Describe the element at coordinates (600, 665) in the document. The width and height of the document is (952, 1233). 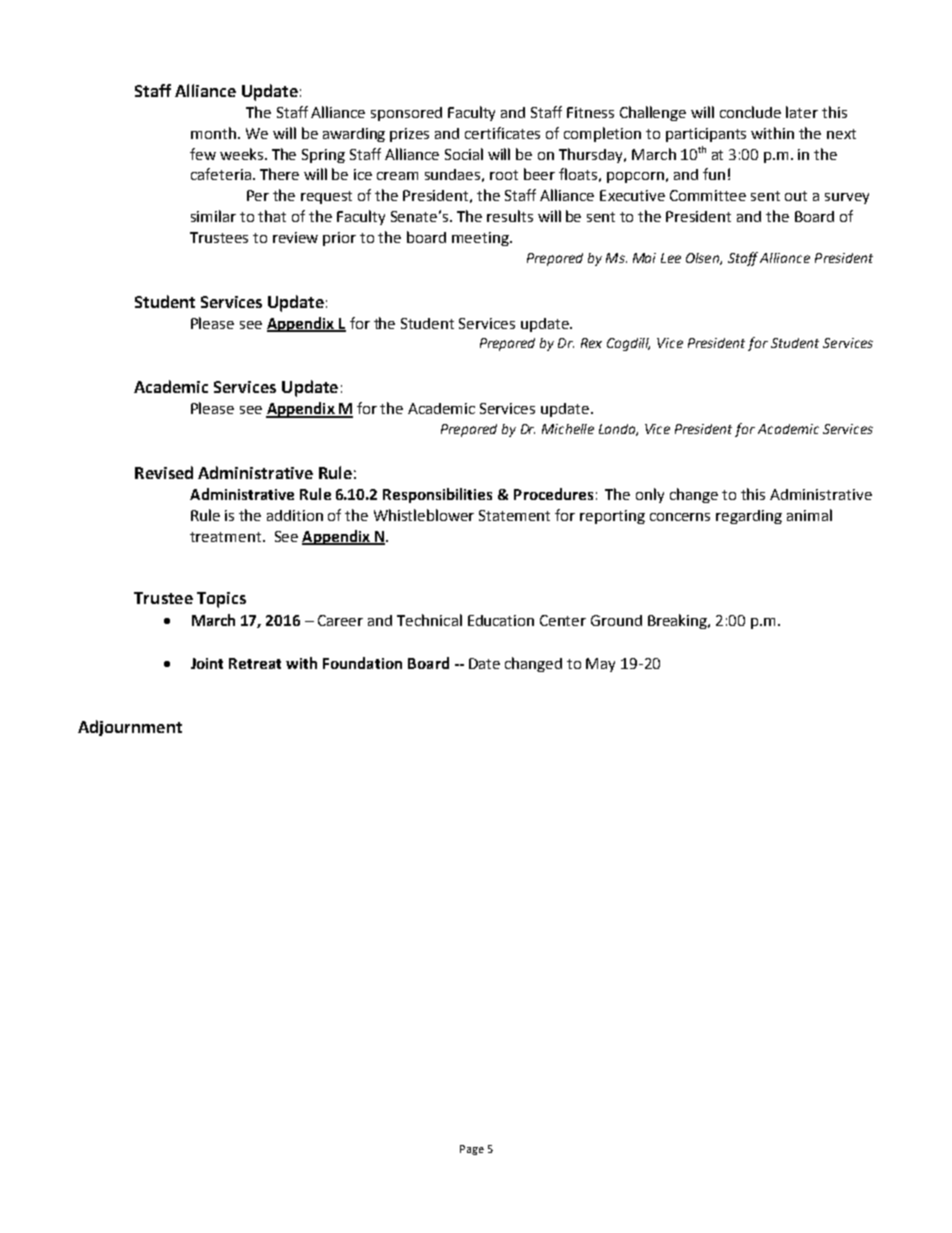
I see `May` at that location.
